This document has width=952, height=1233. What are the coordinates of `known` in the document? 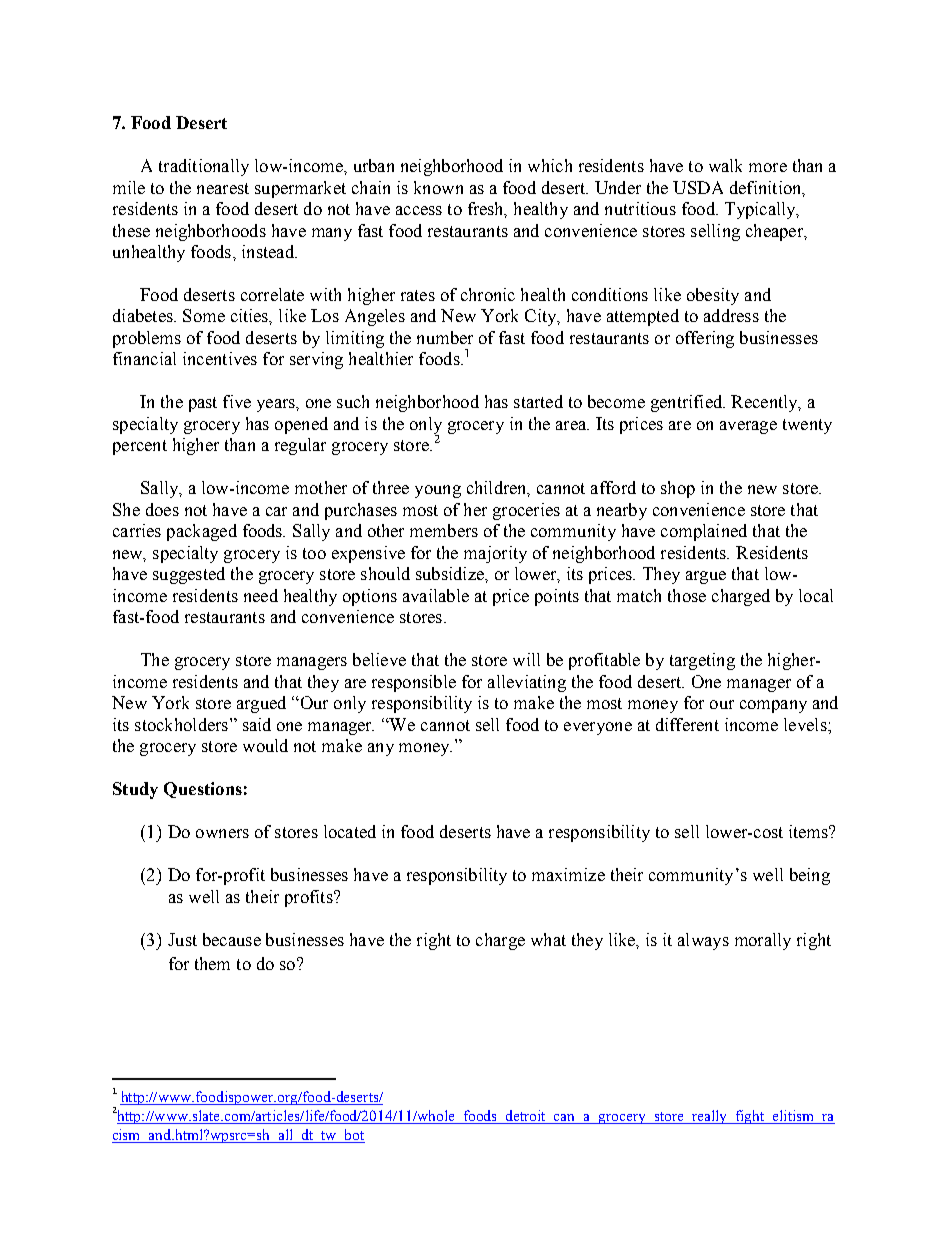 It's located at (438, 187).
